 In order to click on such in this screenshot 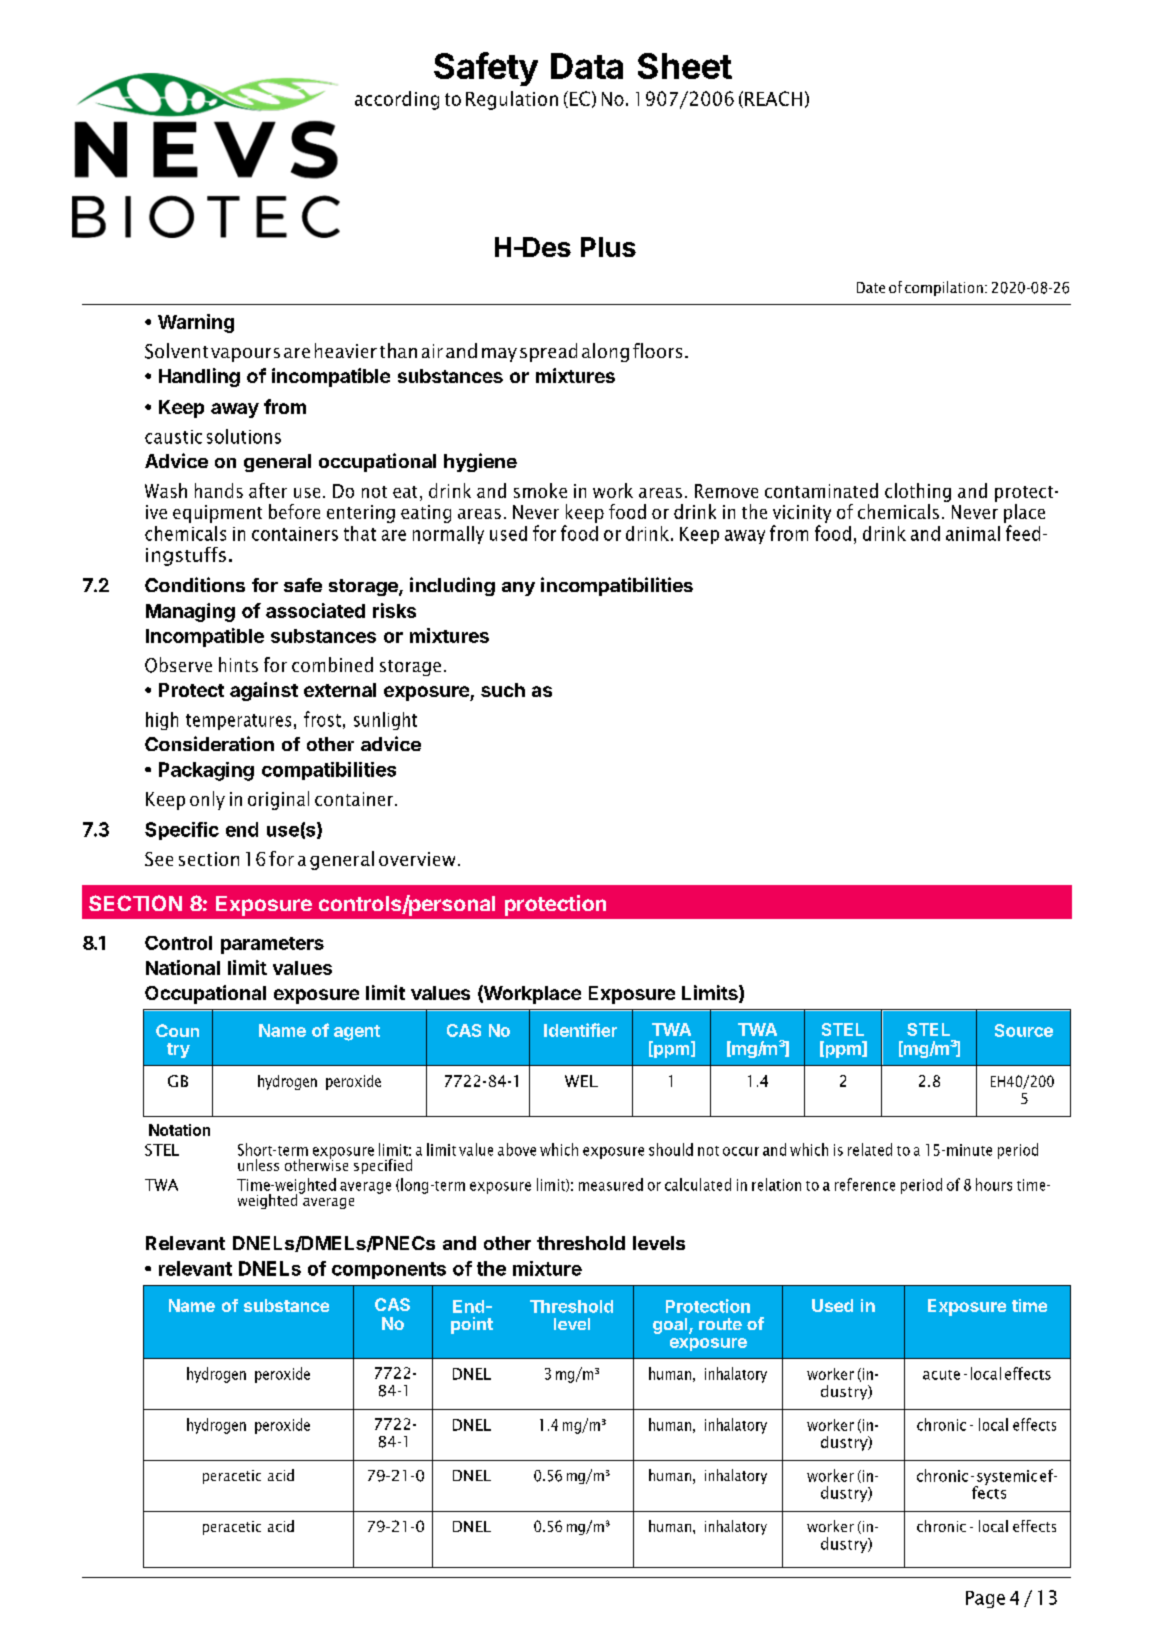, I will do `click(503, 690)`.
